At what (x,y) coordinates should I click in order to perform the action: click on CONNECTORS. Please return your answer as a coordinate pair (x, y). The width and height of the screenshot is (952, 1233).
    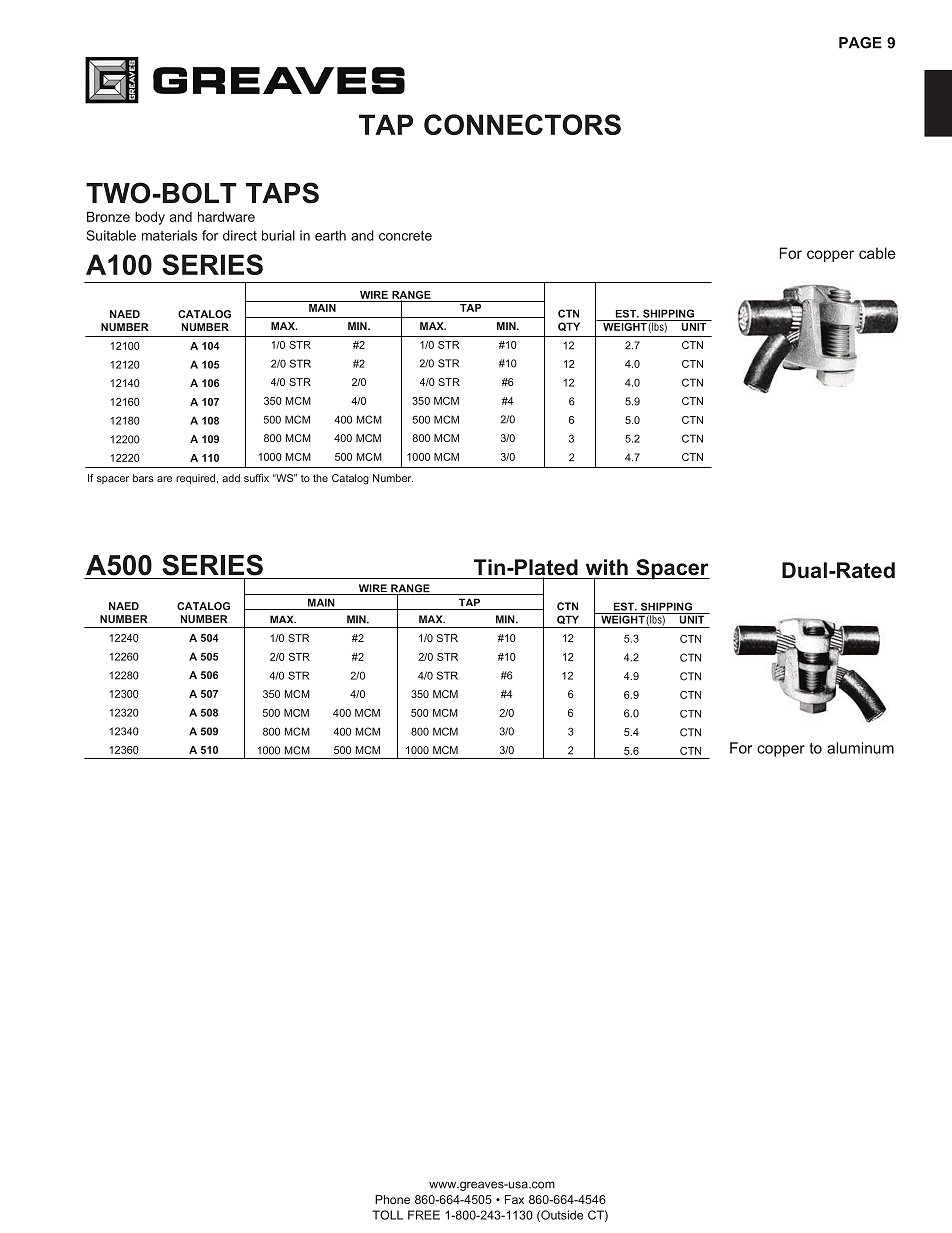
    Looking at the image, I should click on (522, 124).
